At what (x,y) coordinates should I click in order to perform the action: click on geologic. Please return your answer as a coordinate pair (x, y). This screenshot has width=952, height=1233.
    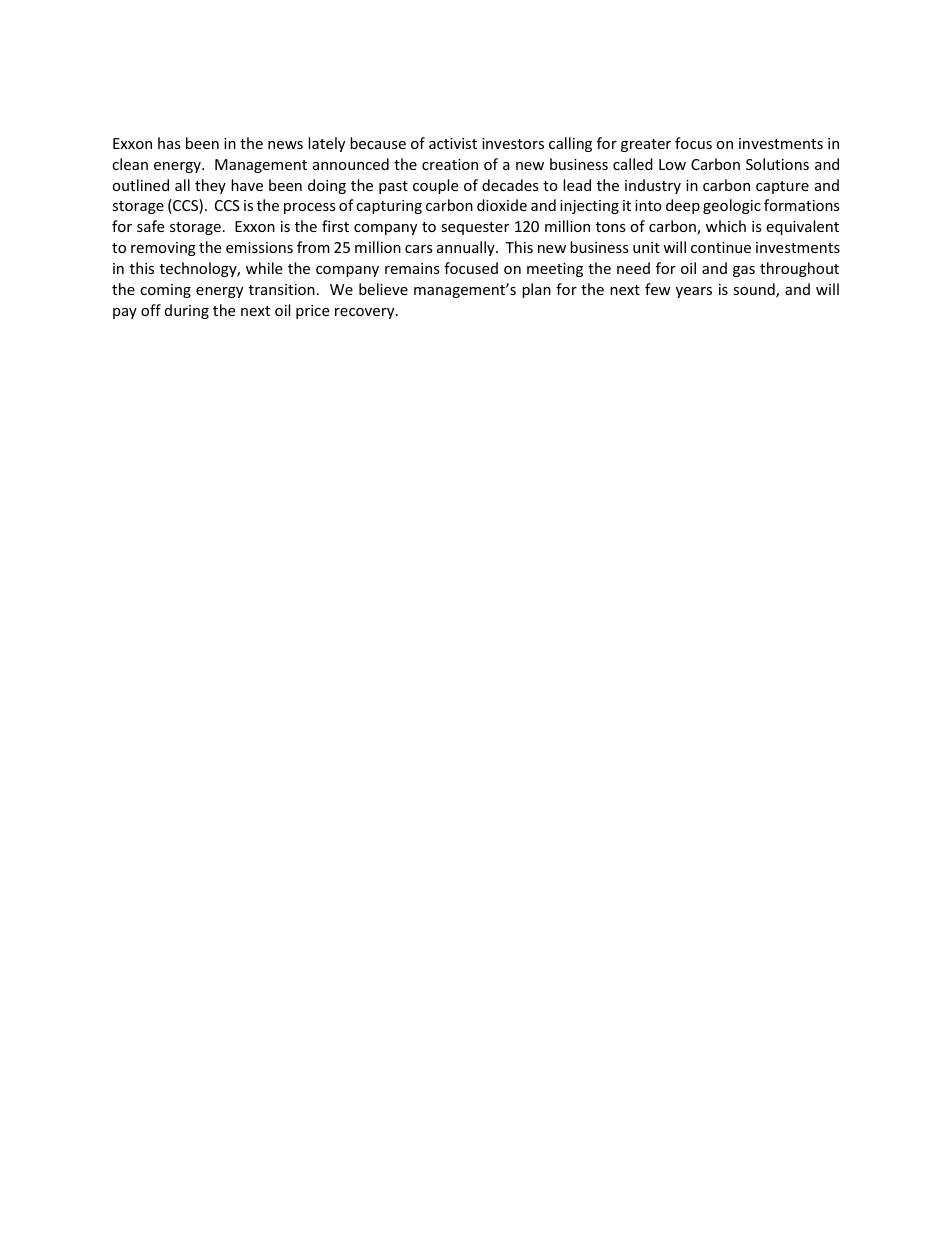
    Looking at the image, I should click on (732, 206).
